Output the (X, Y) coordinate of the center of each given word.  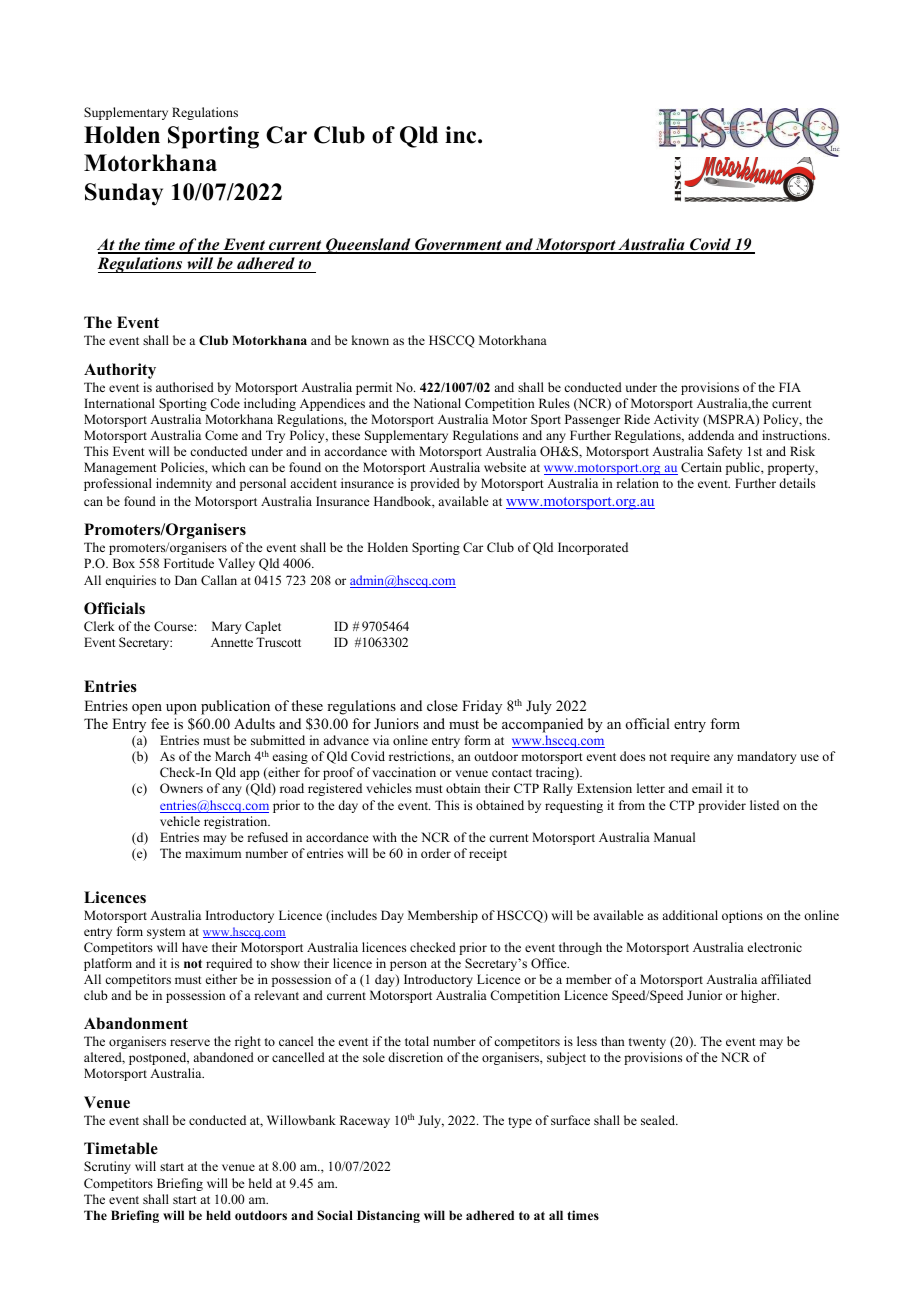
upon (181, 709)
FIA (790, 387)
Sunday (124, 194)
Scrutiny (107, 1167)
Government (458, 245)
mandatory (766, 757)
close (442, 705)
